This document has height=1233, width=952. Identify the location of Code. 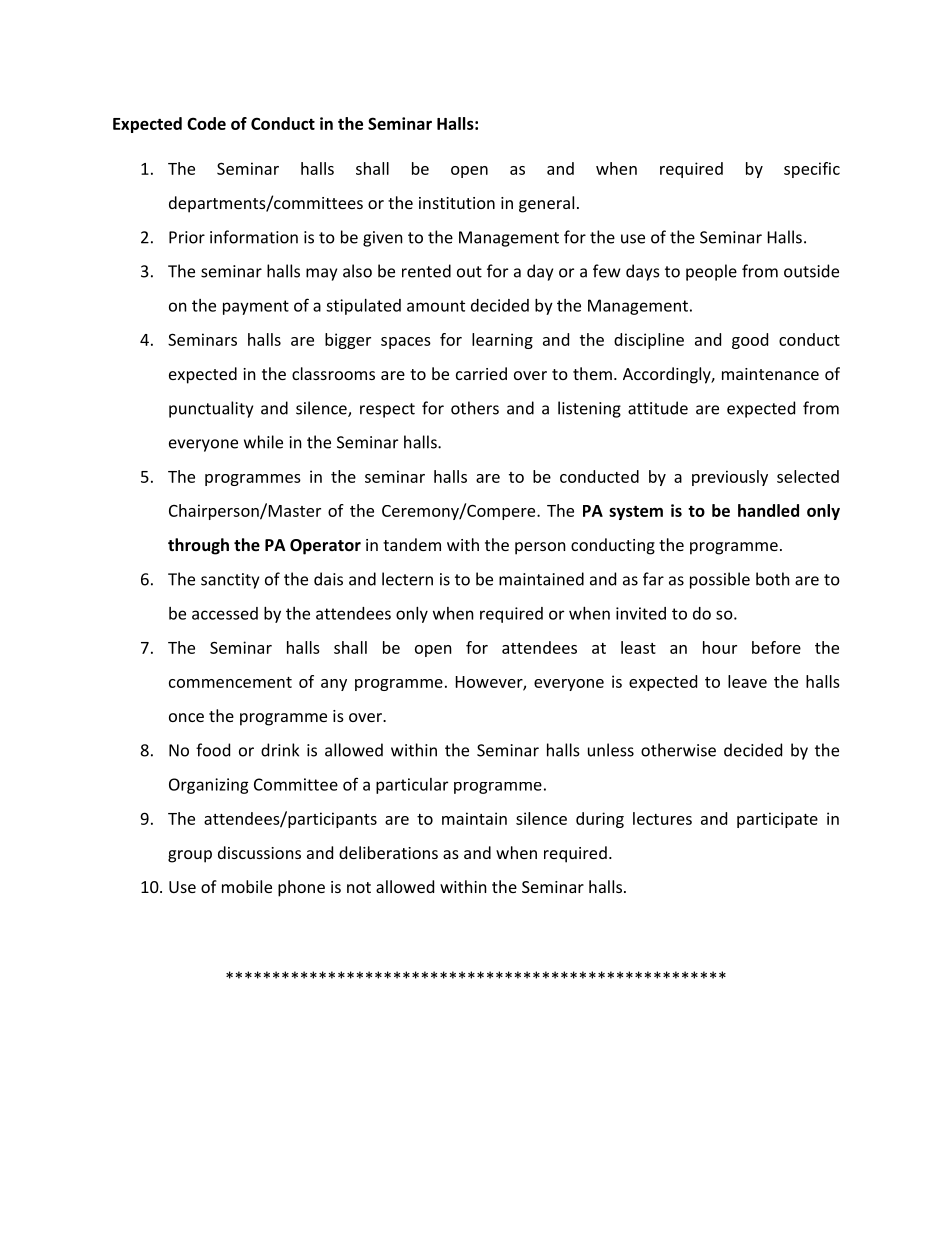
(206, 123).
